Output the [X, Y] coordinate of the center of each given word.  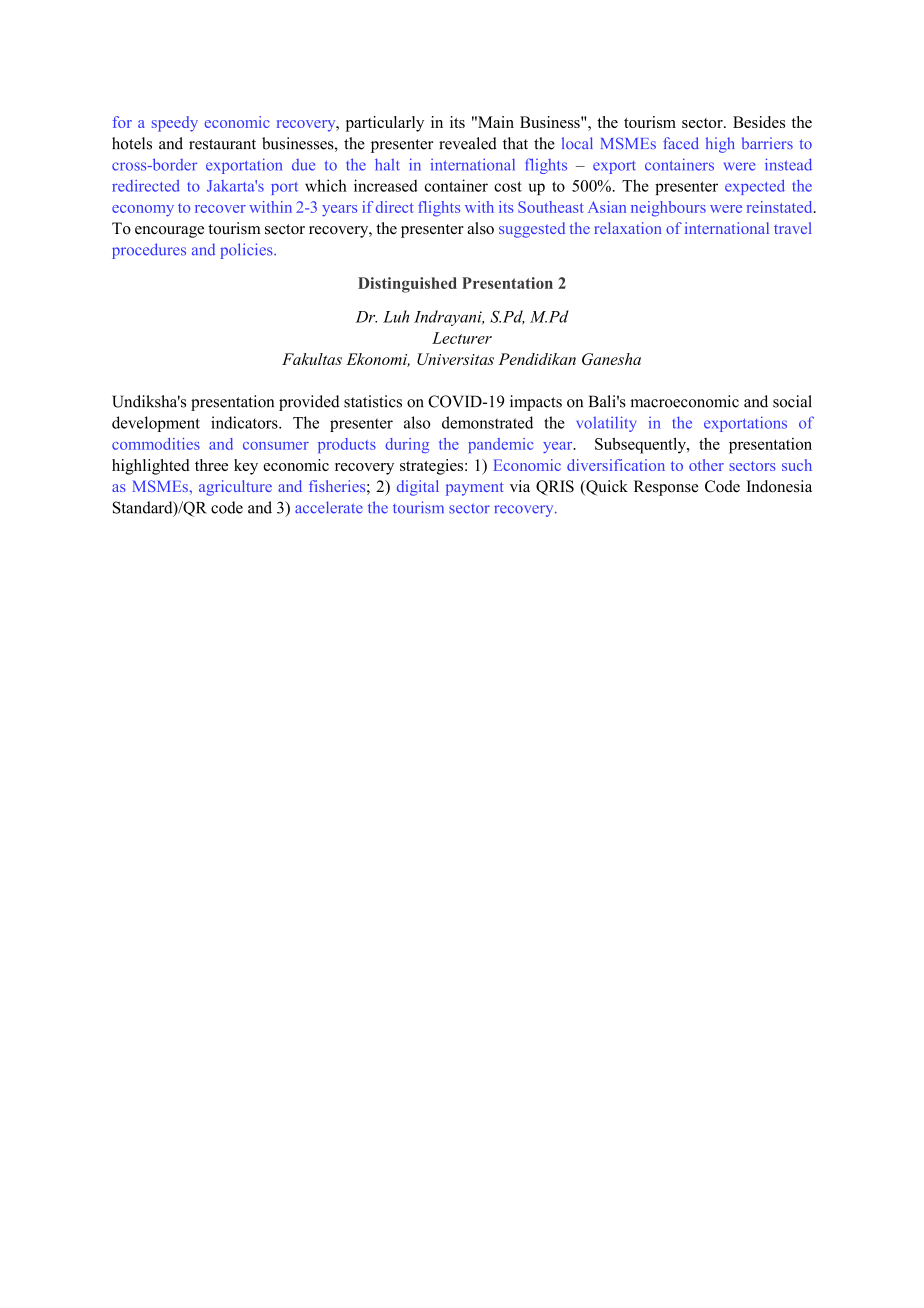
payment [475, 489]
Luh [396, 316]
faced [681, 143]
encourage [169, 232]
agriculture [235, 488]
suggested [532, 230]
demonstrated [487, 422]
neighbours [668, 209]
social [792, 401]
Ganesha [611, 359]
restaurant [222, 144]
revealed [468, 143]
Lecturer [462, 338]
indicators [245, 422]
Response [666, 488]
